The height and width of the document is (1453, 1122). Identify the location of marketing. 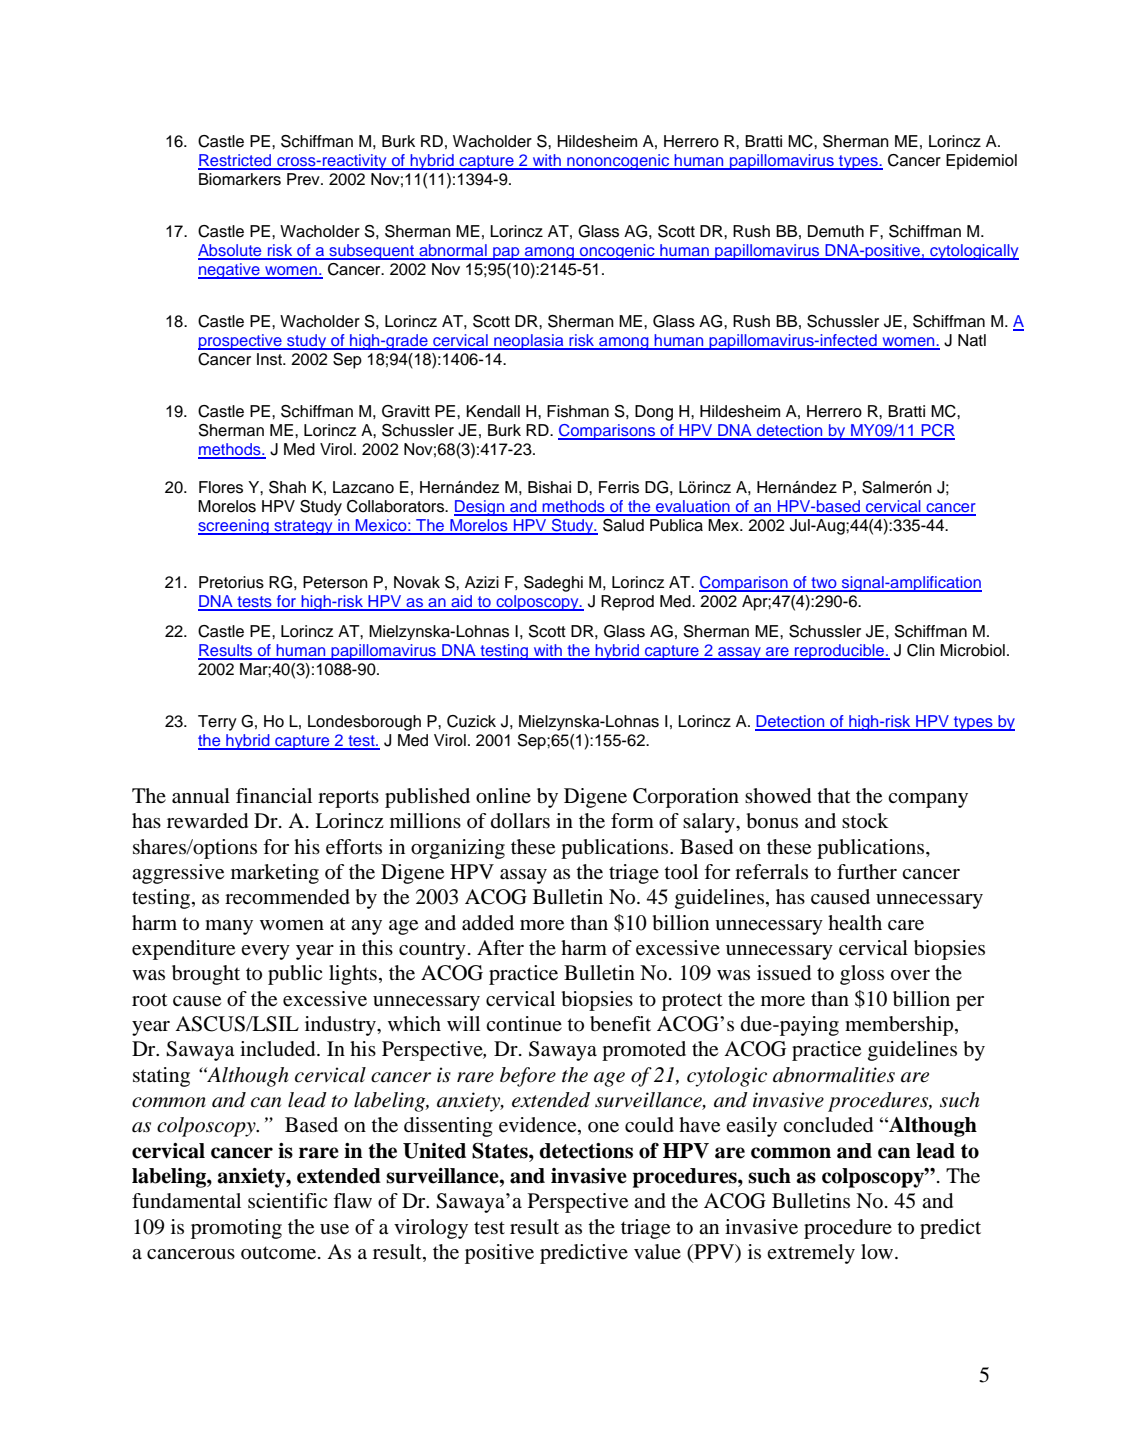
(275, 874).
